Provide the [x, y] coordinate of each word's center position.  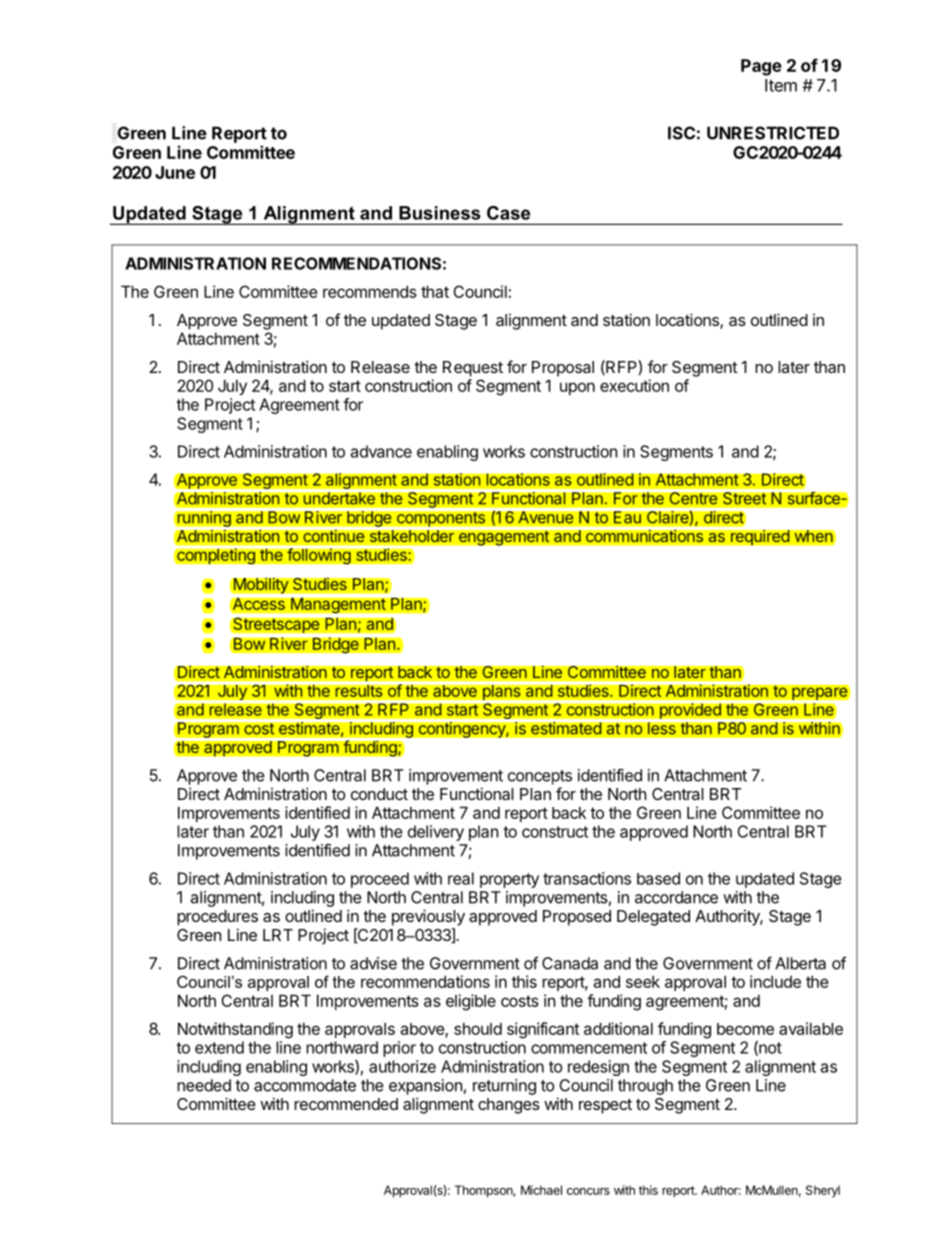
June [175, 172]
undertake [339, 498]
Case [508, 213]
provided [691, 711]
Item [781, 85]
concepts [540, 777]
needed [204, 1085]
